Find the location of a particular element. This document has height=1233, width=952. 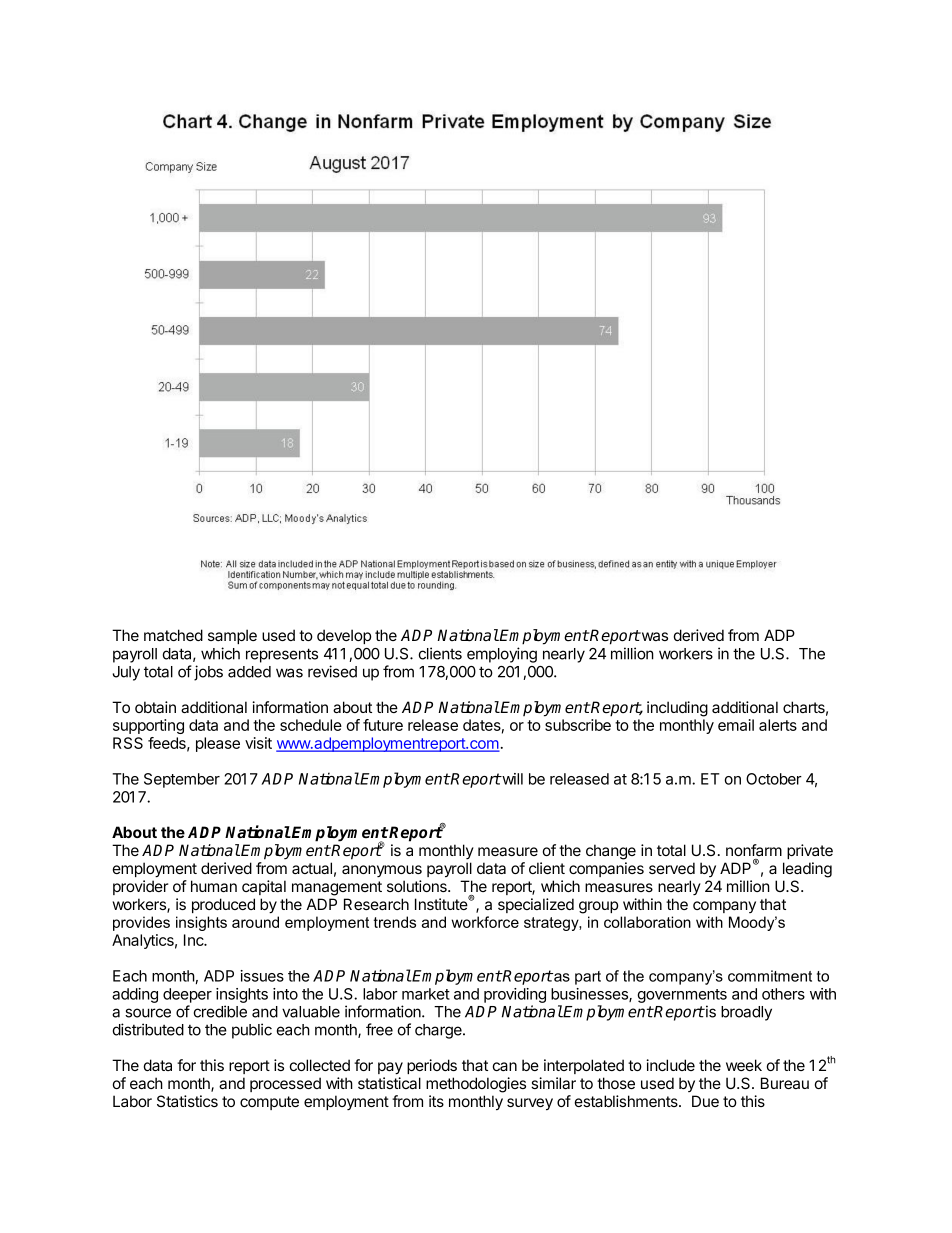

sample is located at coordinates (232, 636).
